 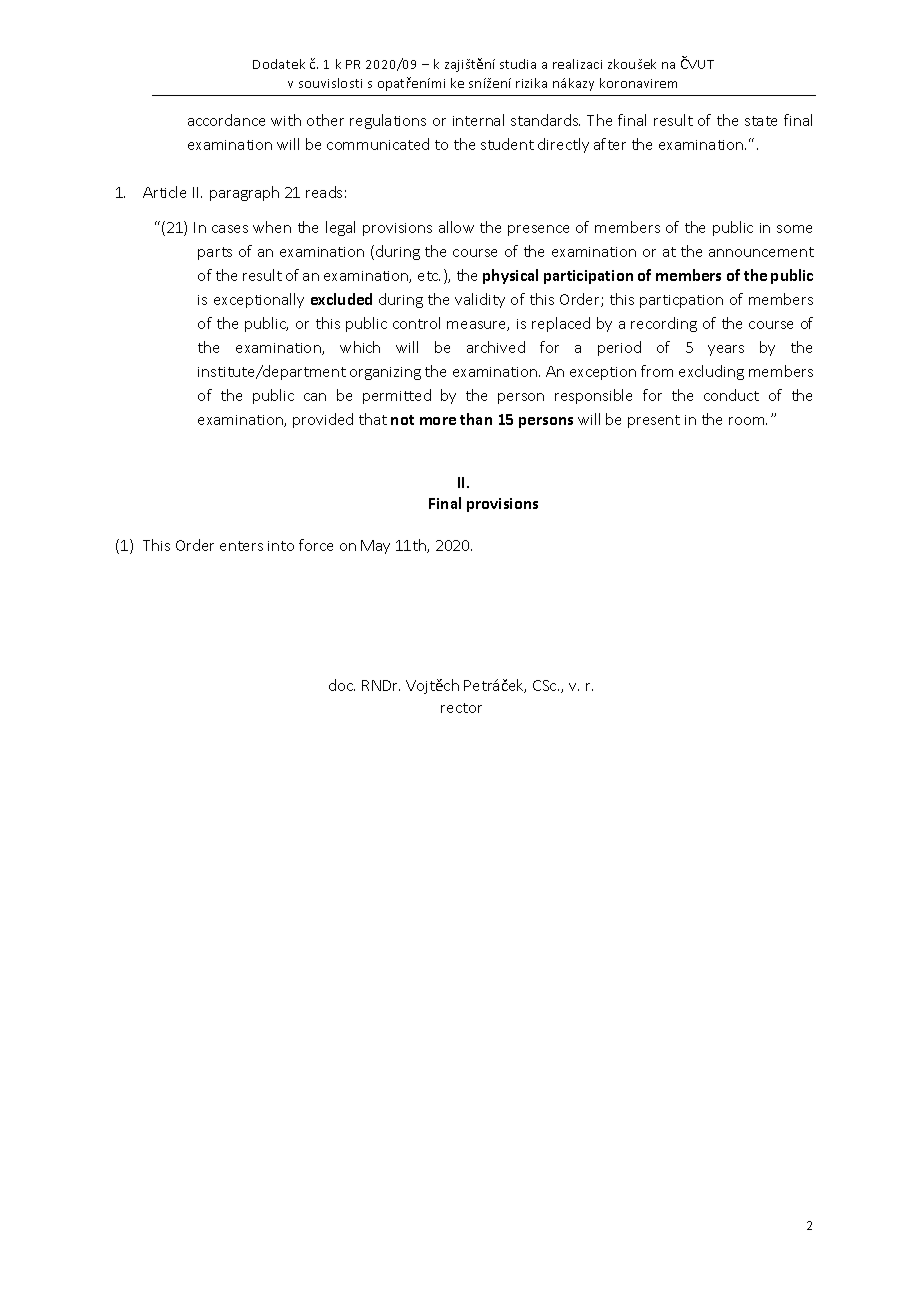 What do you see at coordinates (476, 419) in the screenshot?
I see `than` at bounding box center [476, 419].
